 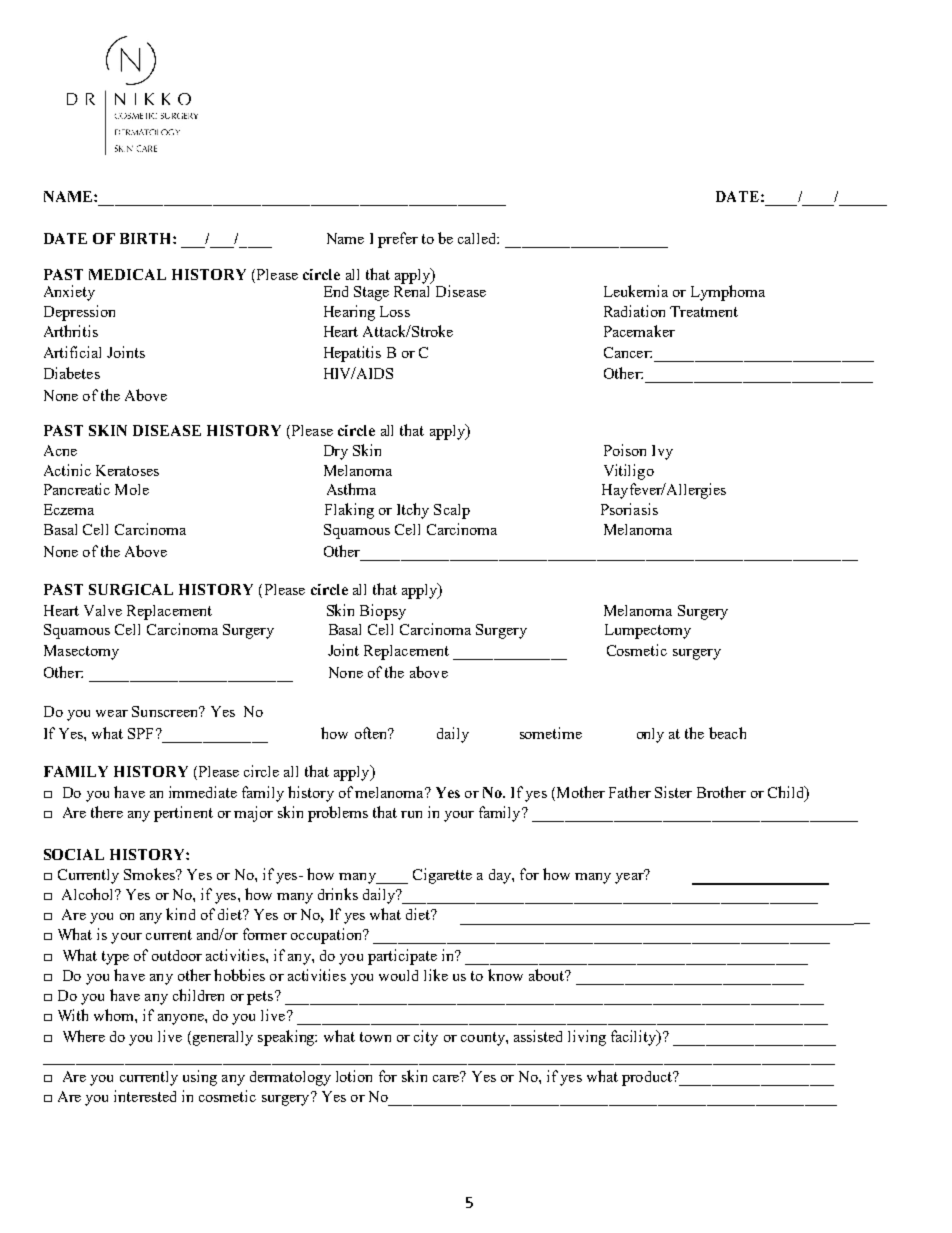 What do you see at coordinates (166, 711) in the image?
I see `Sunscreen` at bounding box center [166, 711].
